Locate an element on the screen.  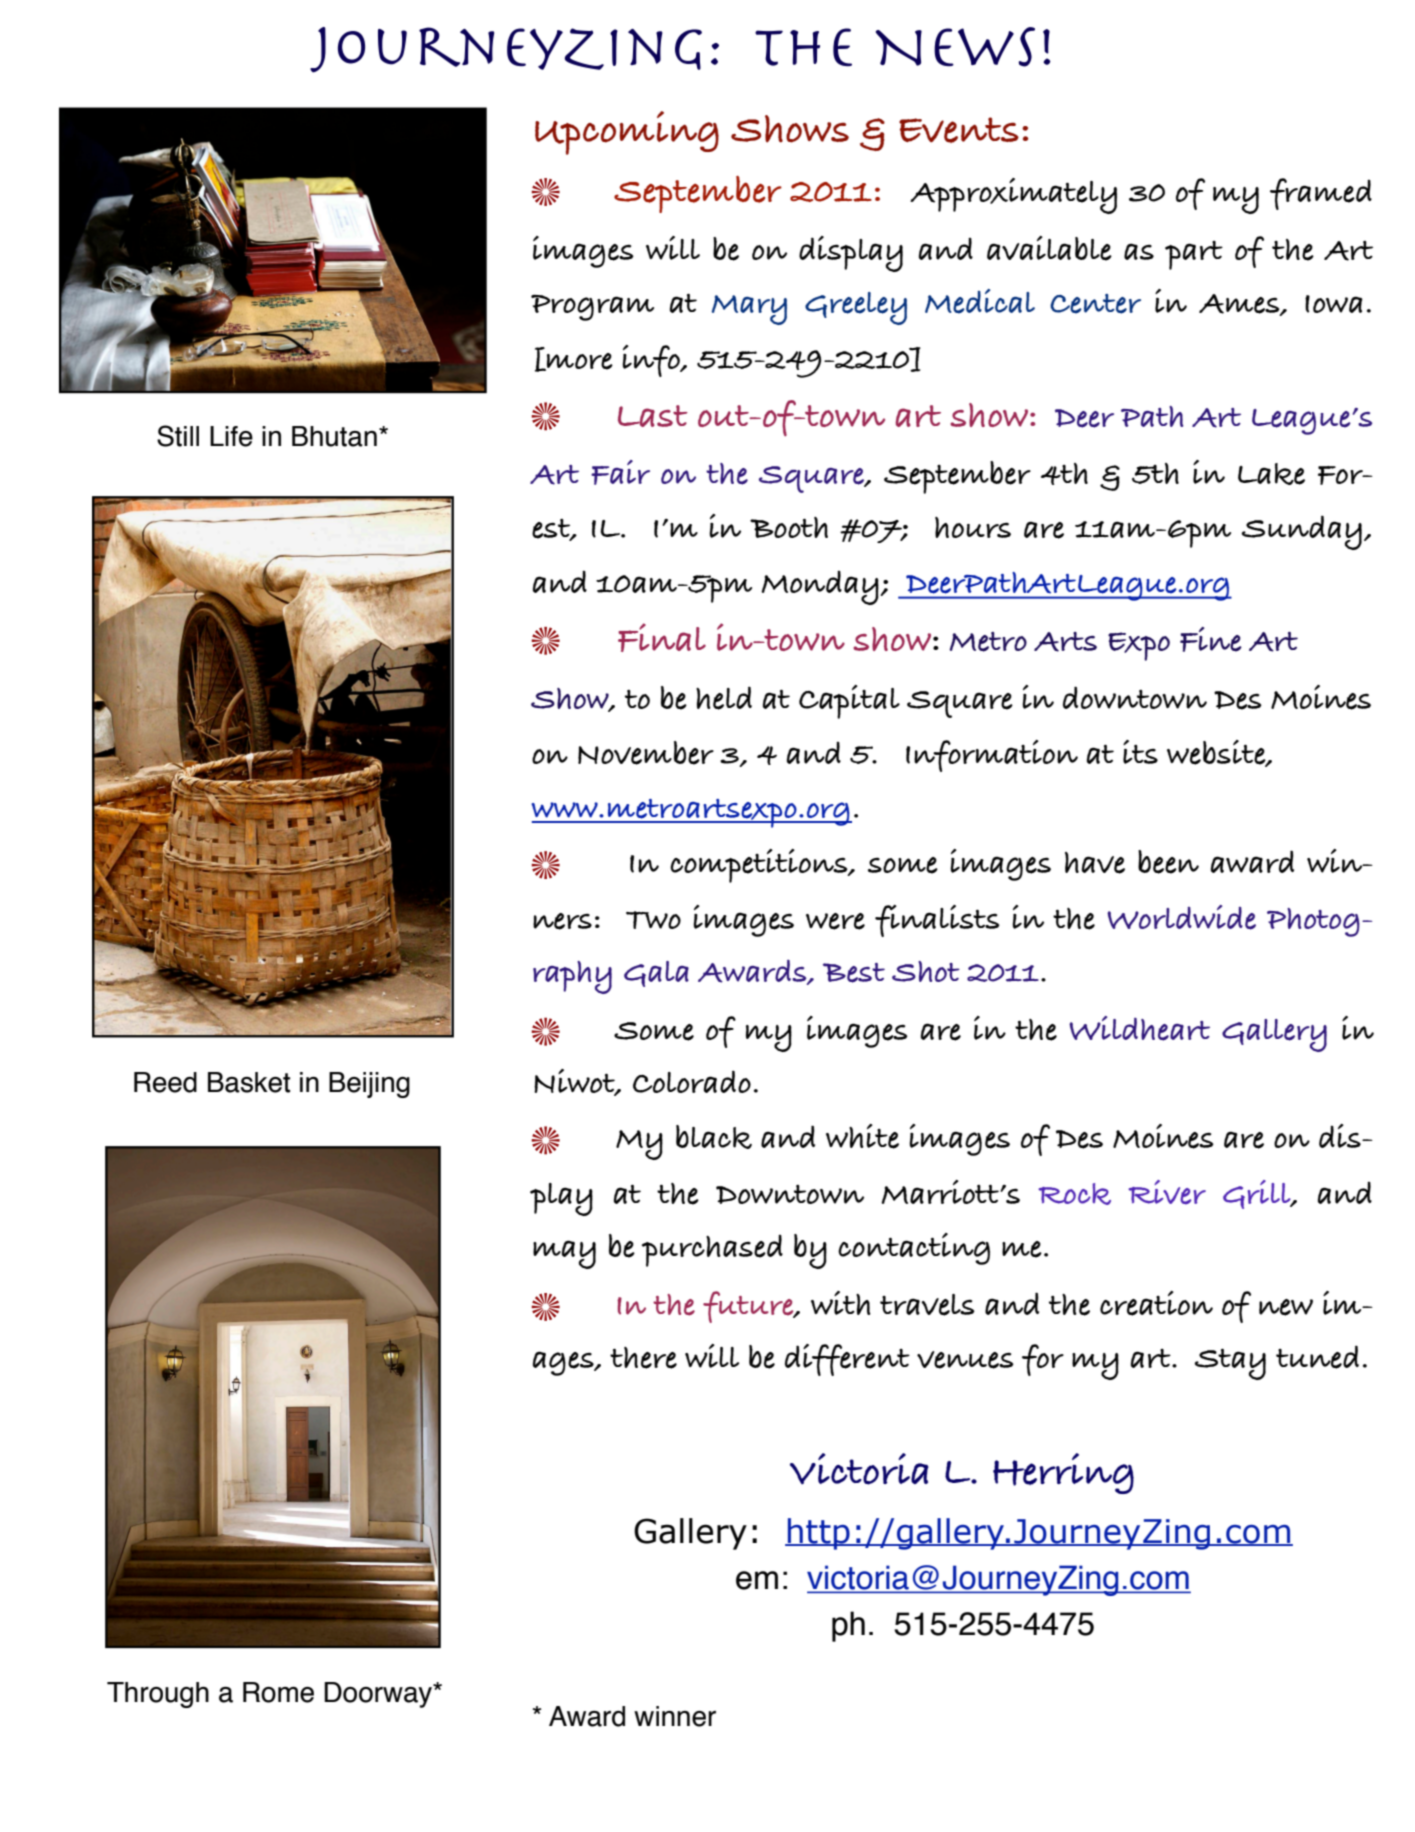
Lake is located at coordinates (1271, 474).
